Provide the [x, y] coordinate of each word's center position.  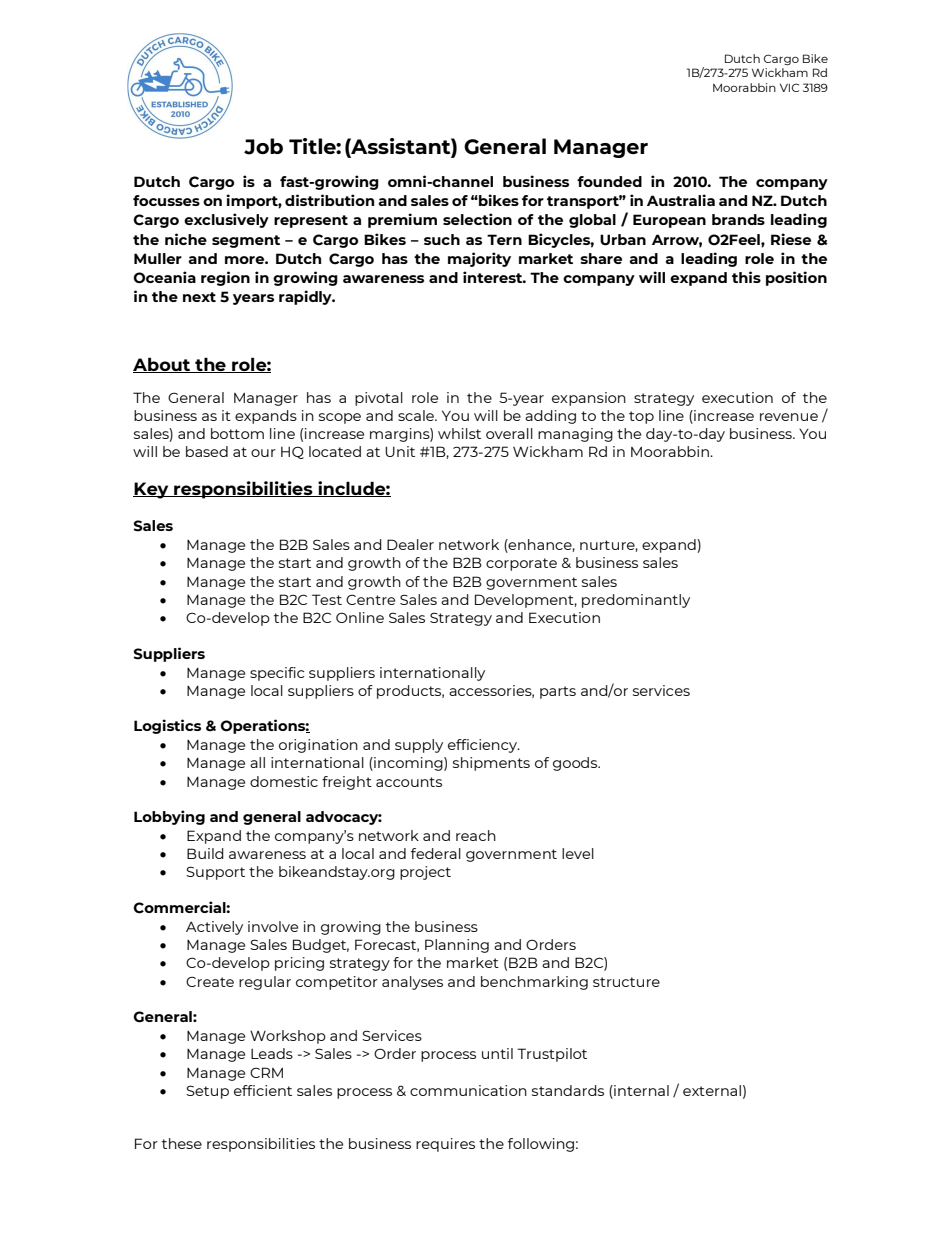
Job [263, 146]
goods [576, 764]
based [207, 451]
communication [468, 1090]
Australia [681, 200]
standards [568, 1090]
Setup [207, 1092]
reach [476, 835]
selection [477, 219]
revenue [789, 417]
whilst [459, 433]
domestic [284, 781]
